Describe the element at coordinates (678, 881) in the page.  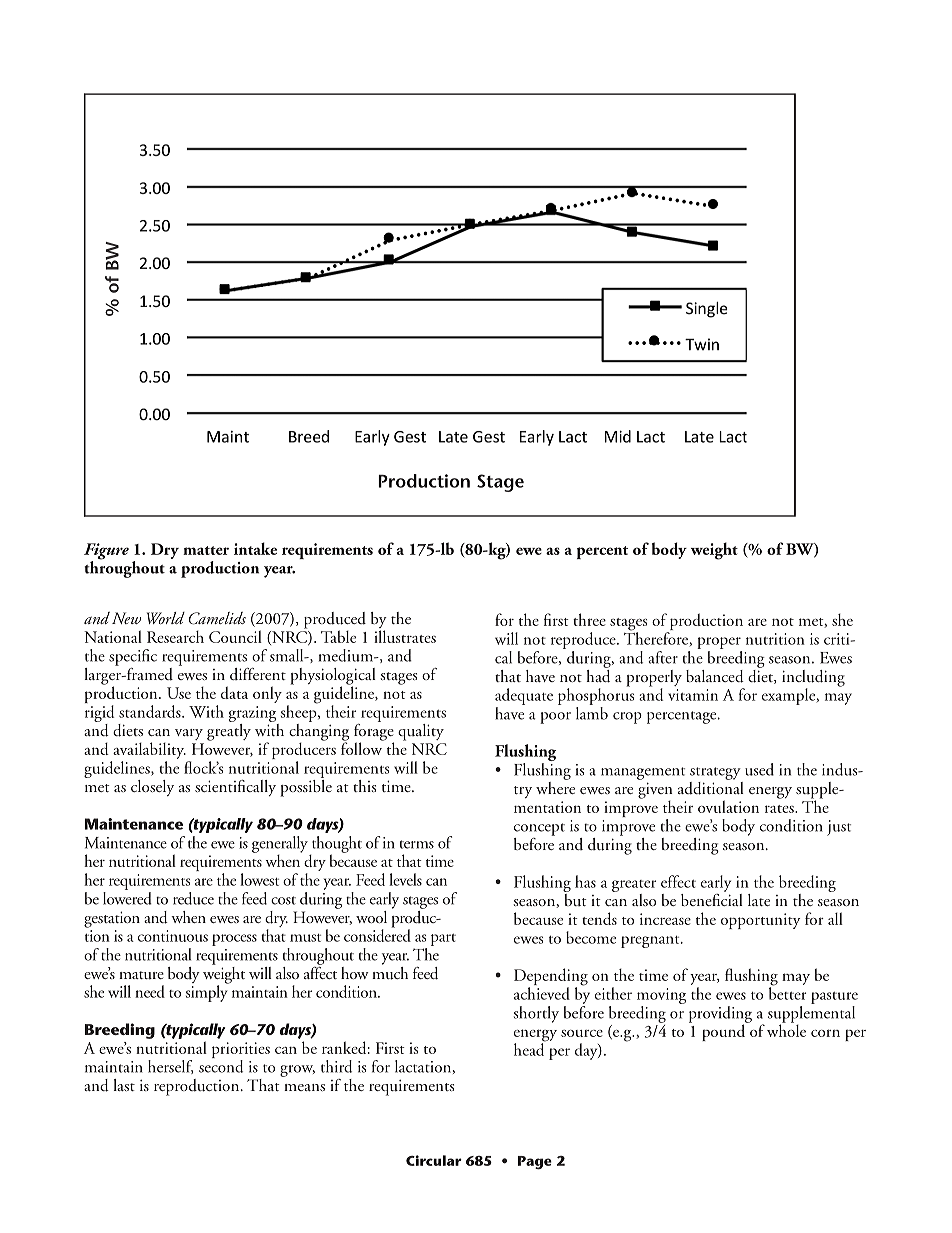
I see `effect` at that location.
